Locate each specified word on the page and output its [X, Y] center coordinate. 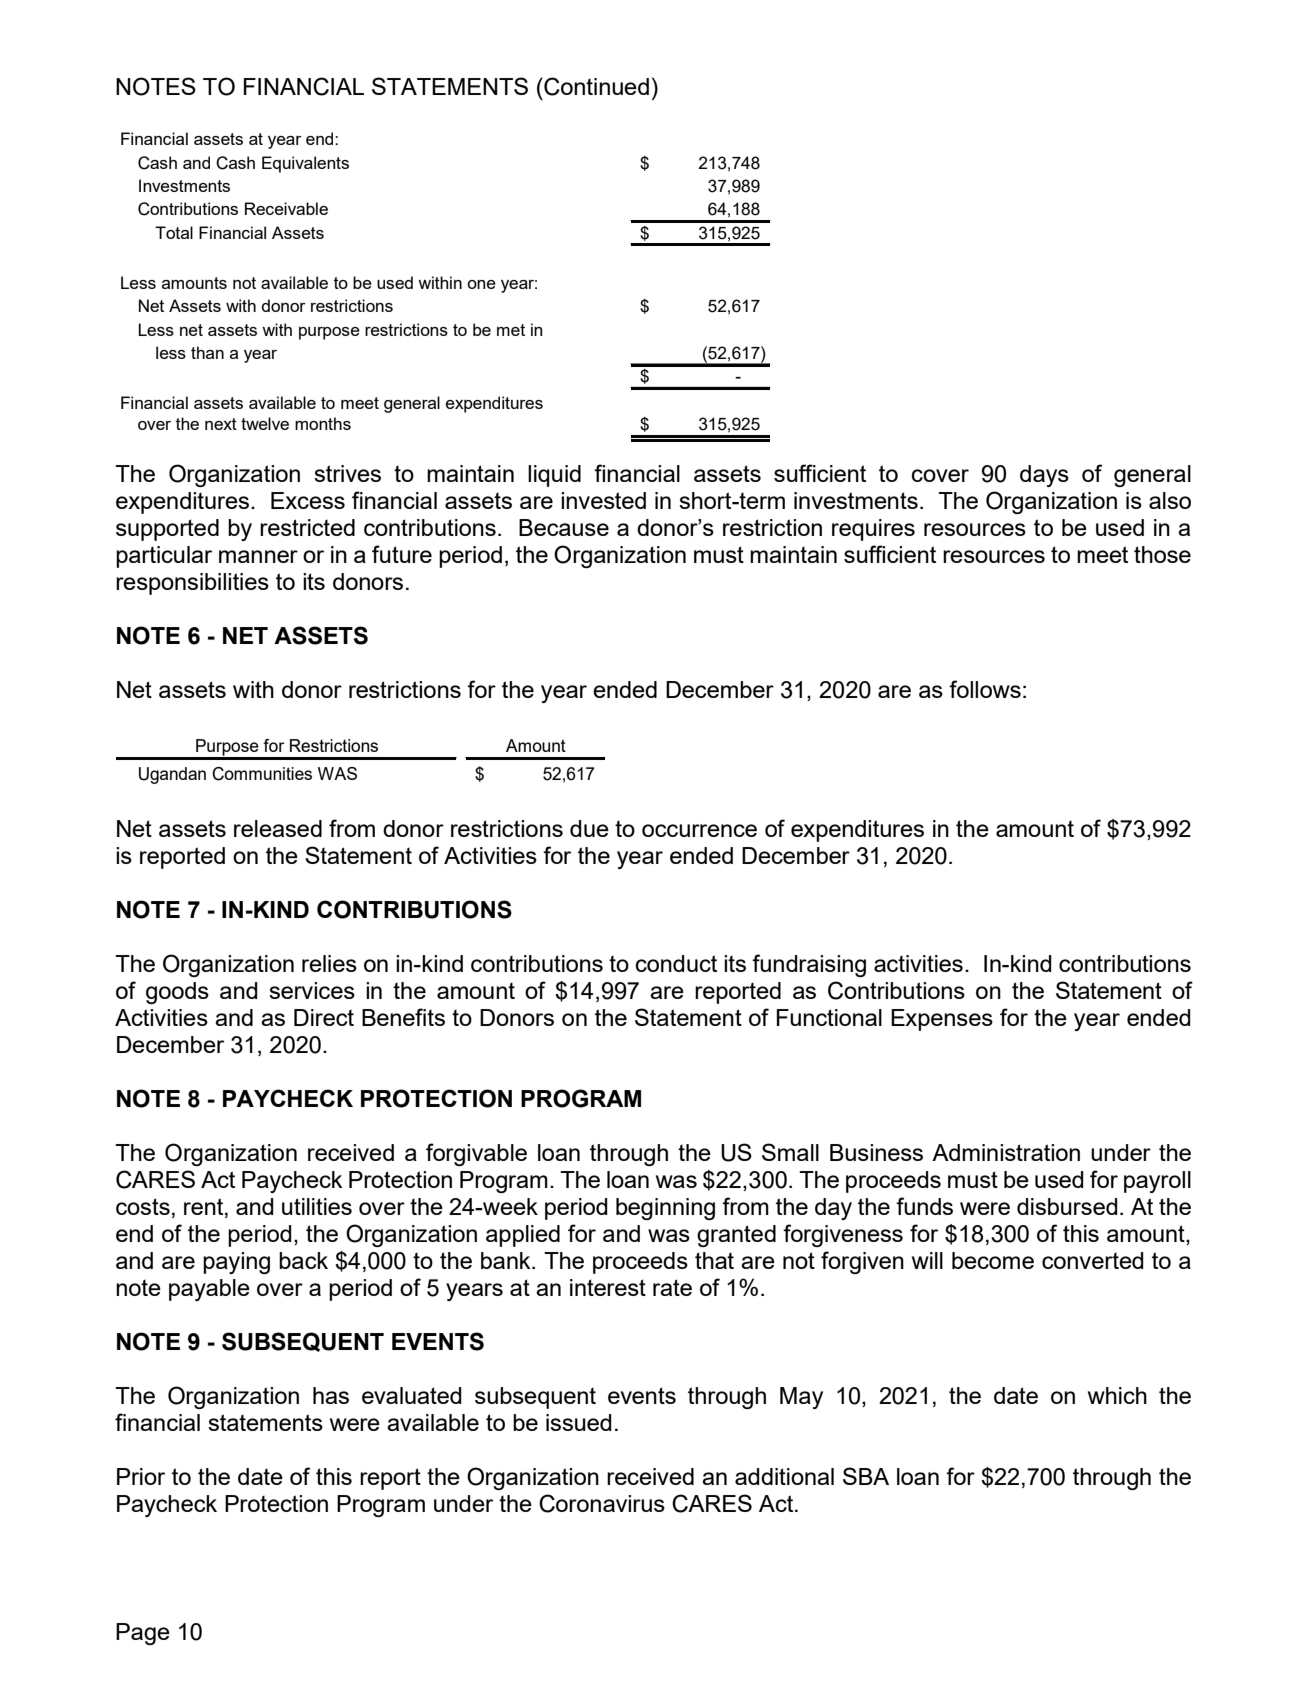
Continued [595, 86]
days [1044, 476]
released [278, 828]
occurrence [699, 830]
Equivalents [305, 164]
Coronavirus [602, 1503]
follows [985, 689]
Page [143, 1634]
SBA [866, 1476]
